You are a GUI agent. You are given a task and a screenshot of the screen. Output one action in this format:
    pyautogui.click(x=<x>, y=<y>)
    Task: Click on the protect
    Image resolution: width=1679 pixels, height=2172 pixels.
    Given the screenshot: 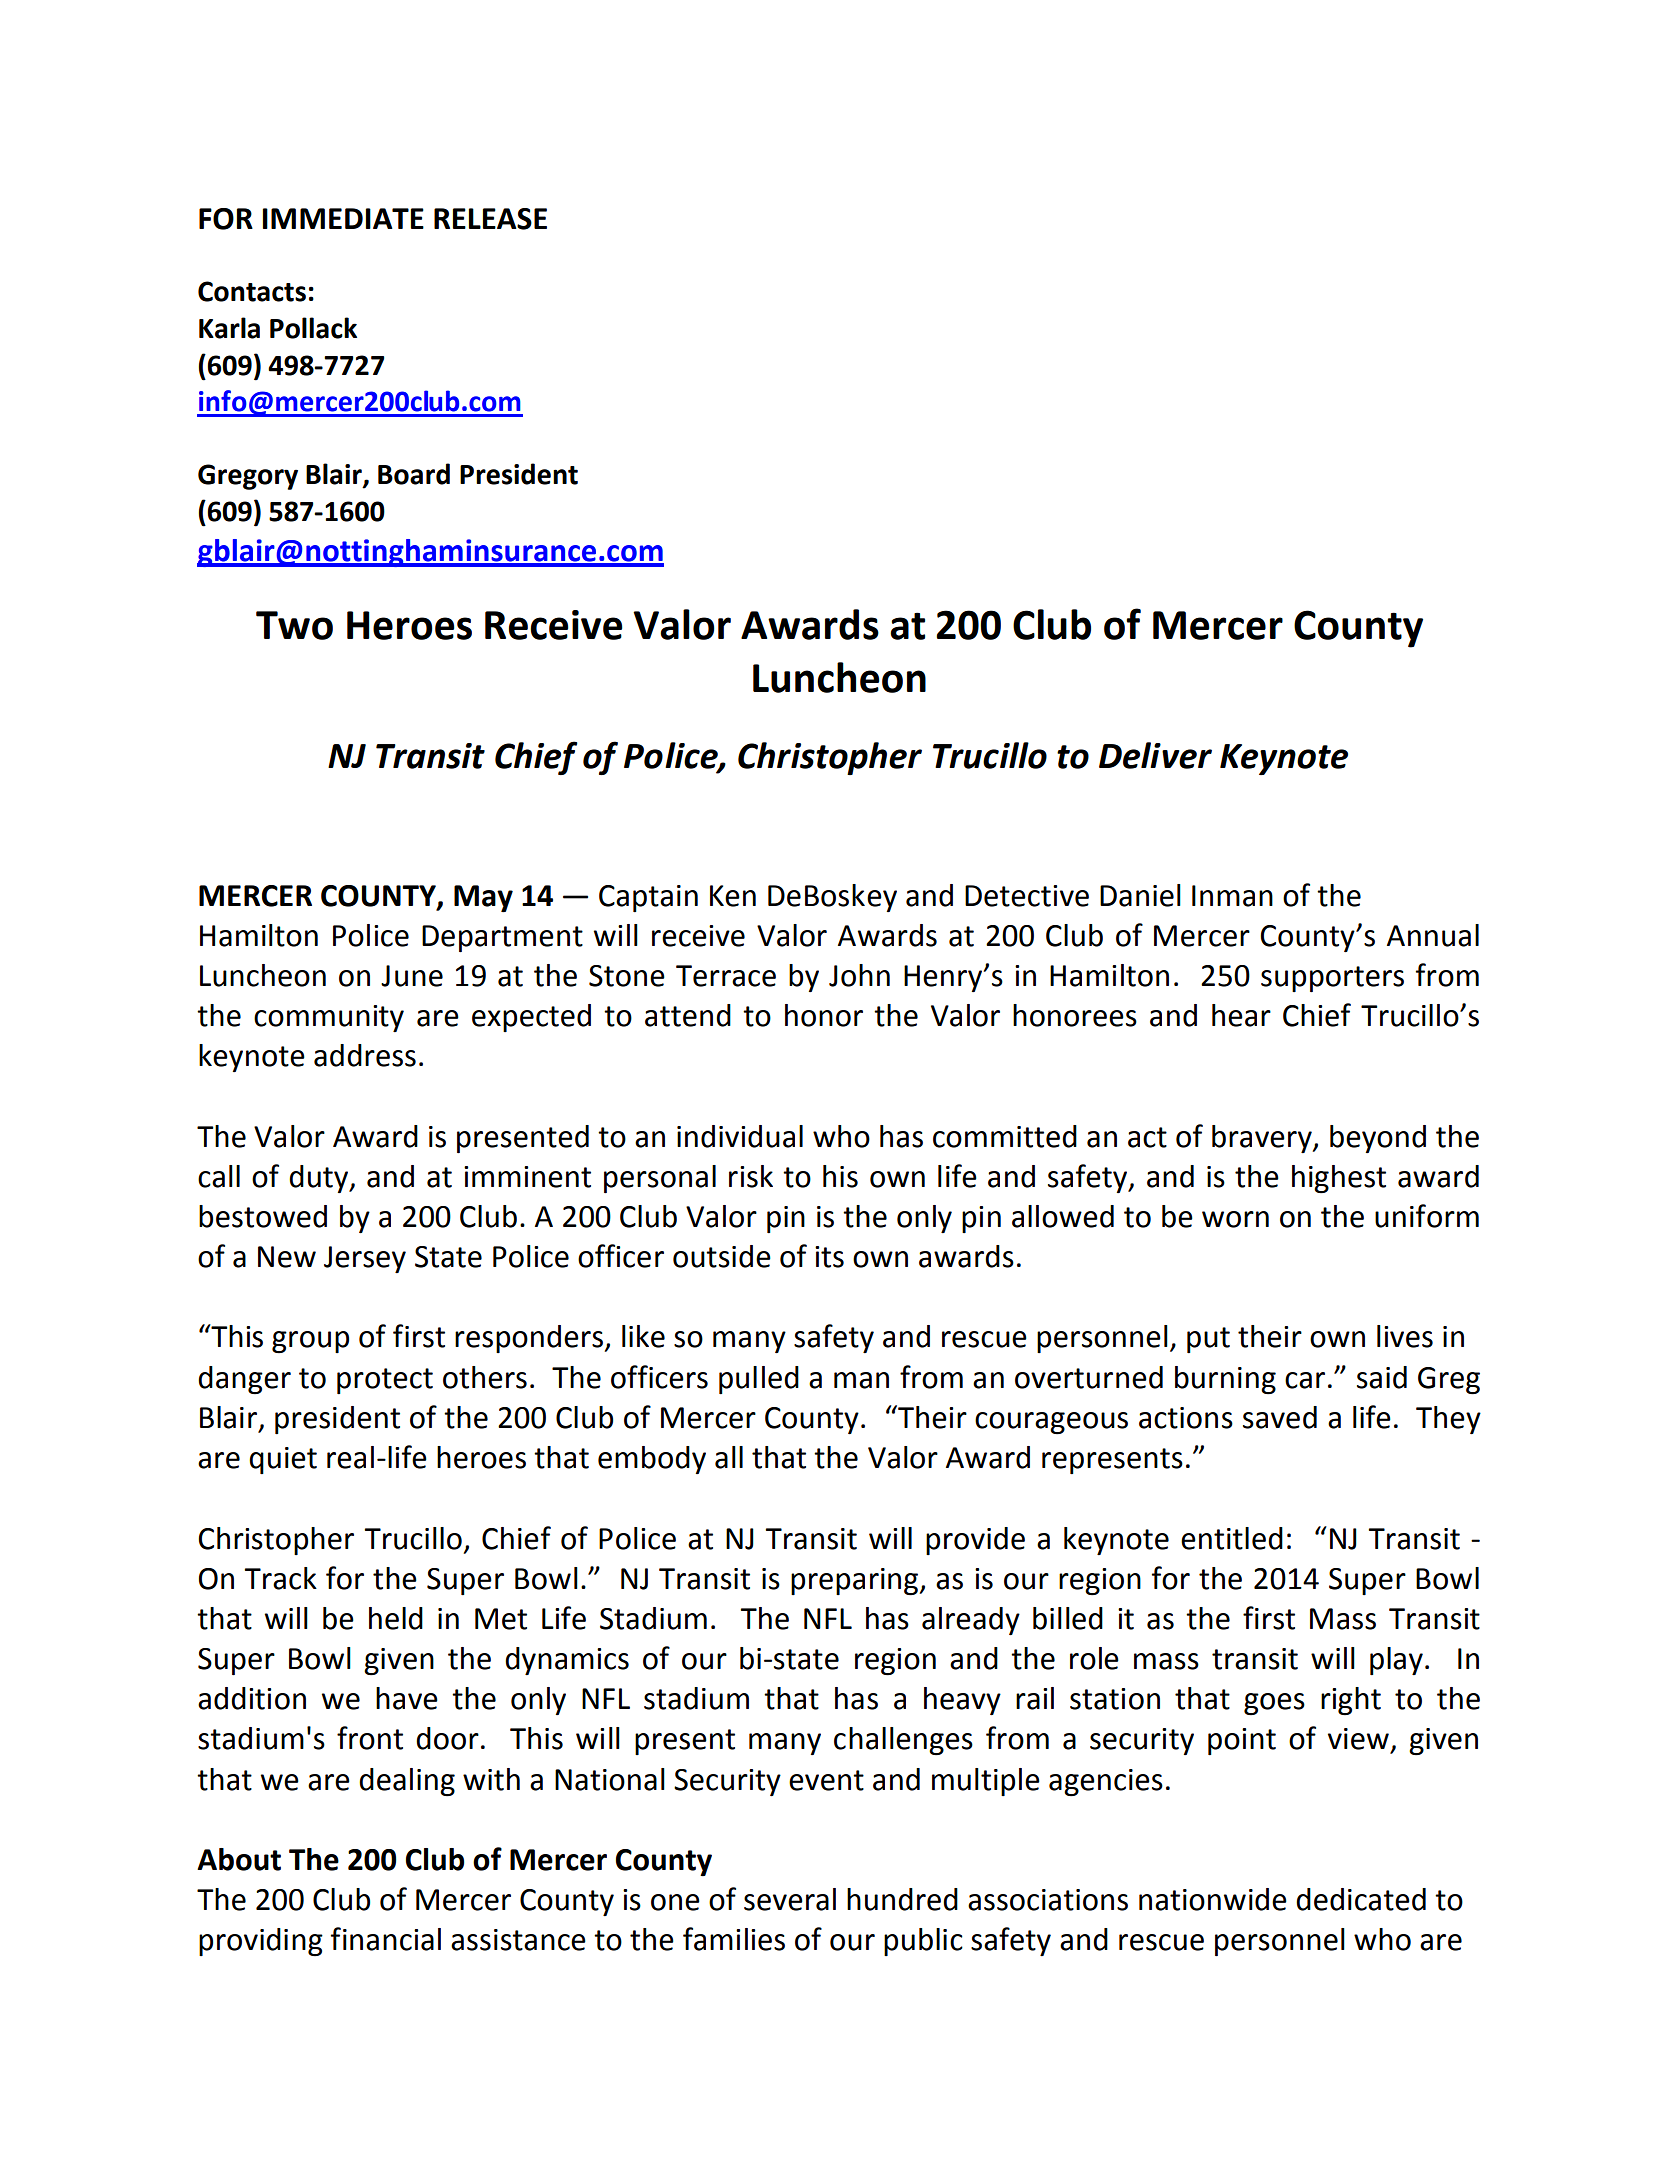 What is the action you would take?
    pyautogui.click(x=385, y=1381)
